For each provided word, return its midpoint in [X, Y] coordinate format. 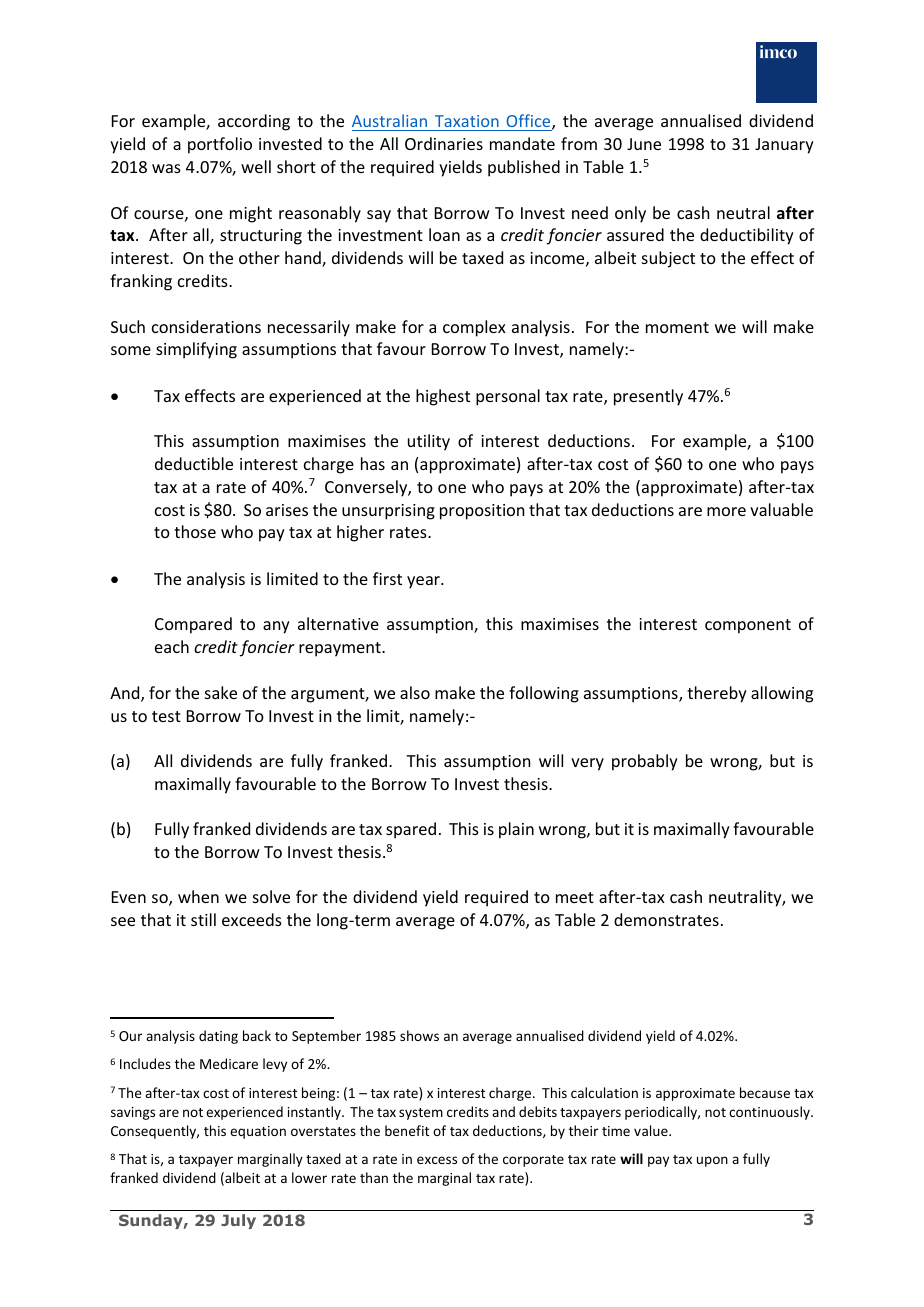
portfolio [220, 145]
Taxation [467, 121]
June [644, 144]
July [238, 1221]
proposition [482, 512]
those [195, 531]
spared [411, 830]
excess [437, 1160]
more [726, 511]
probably [645, 762]
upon [712, 1161]
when [198, 896]
